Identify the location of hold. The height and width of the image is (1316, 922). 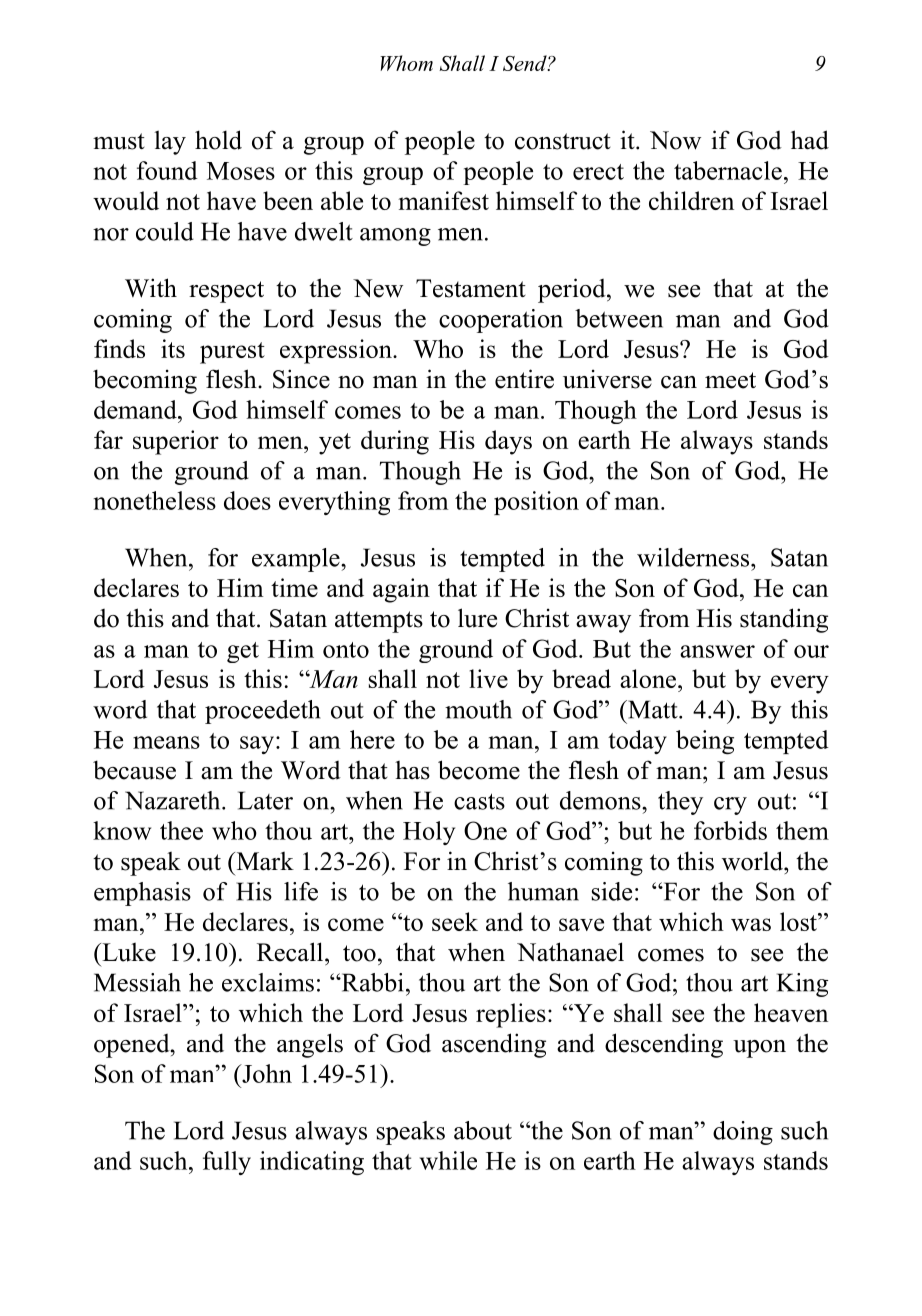
(218, 140).
